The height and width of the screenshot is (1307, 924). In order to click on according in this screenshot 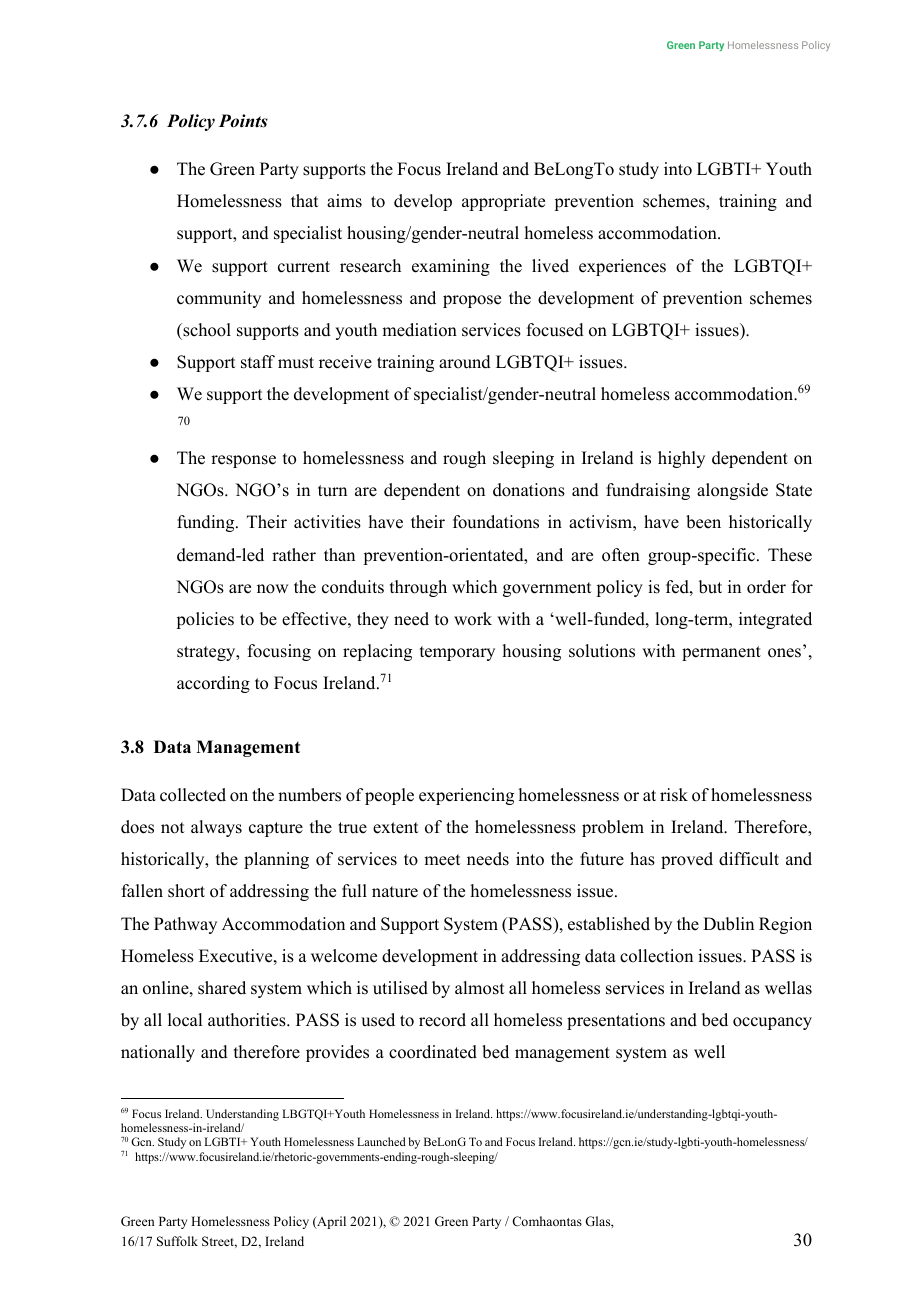, I will do `click(213, 684)`.
